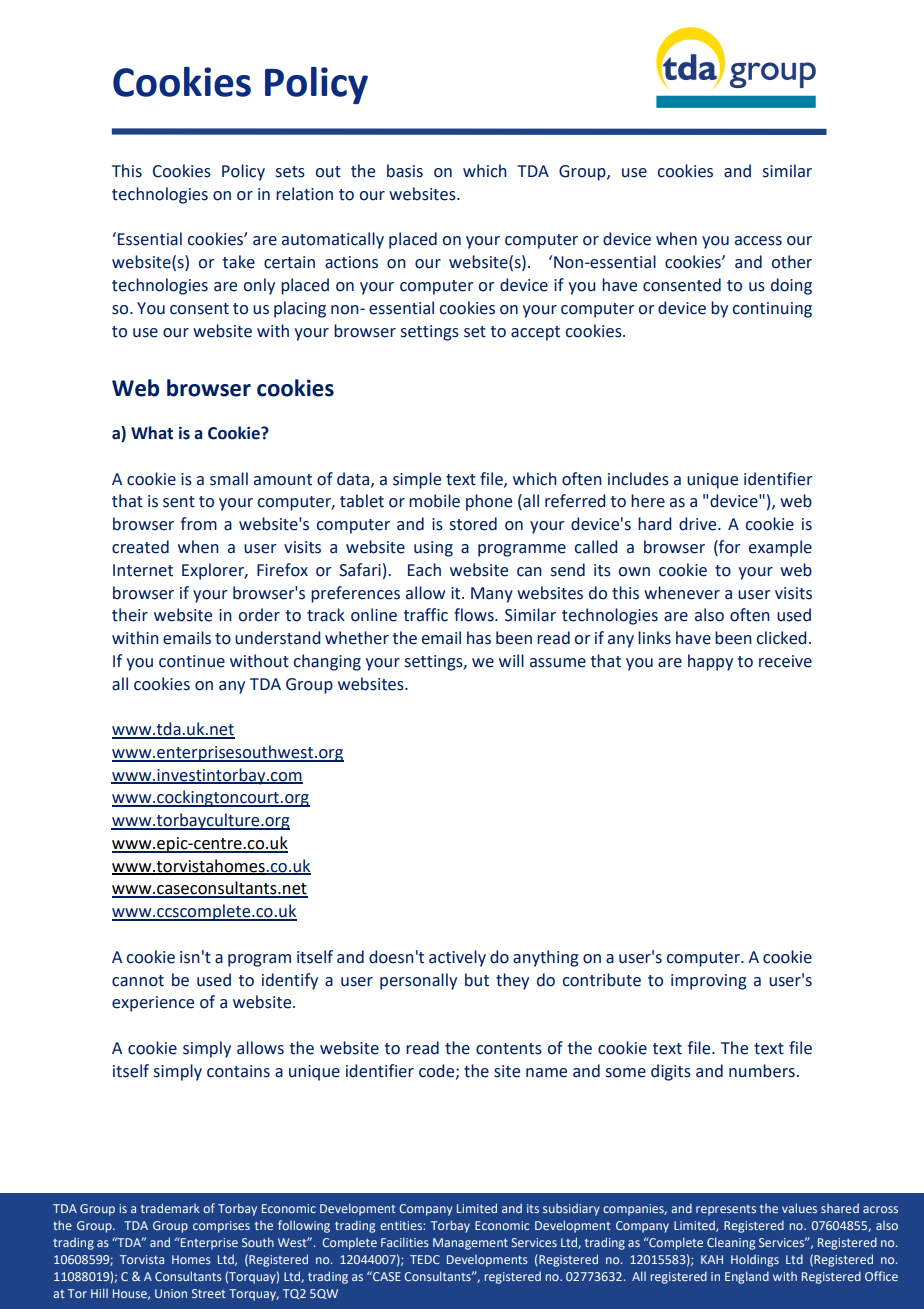 This screenshot has height=1309, width=924. What do you see at coordinates (780, 548) in the screenshot?
I see `example` at bounding box center [780, 548].
